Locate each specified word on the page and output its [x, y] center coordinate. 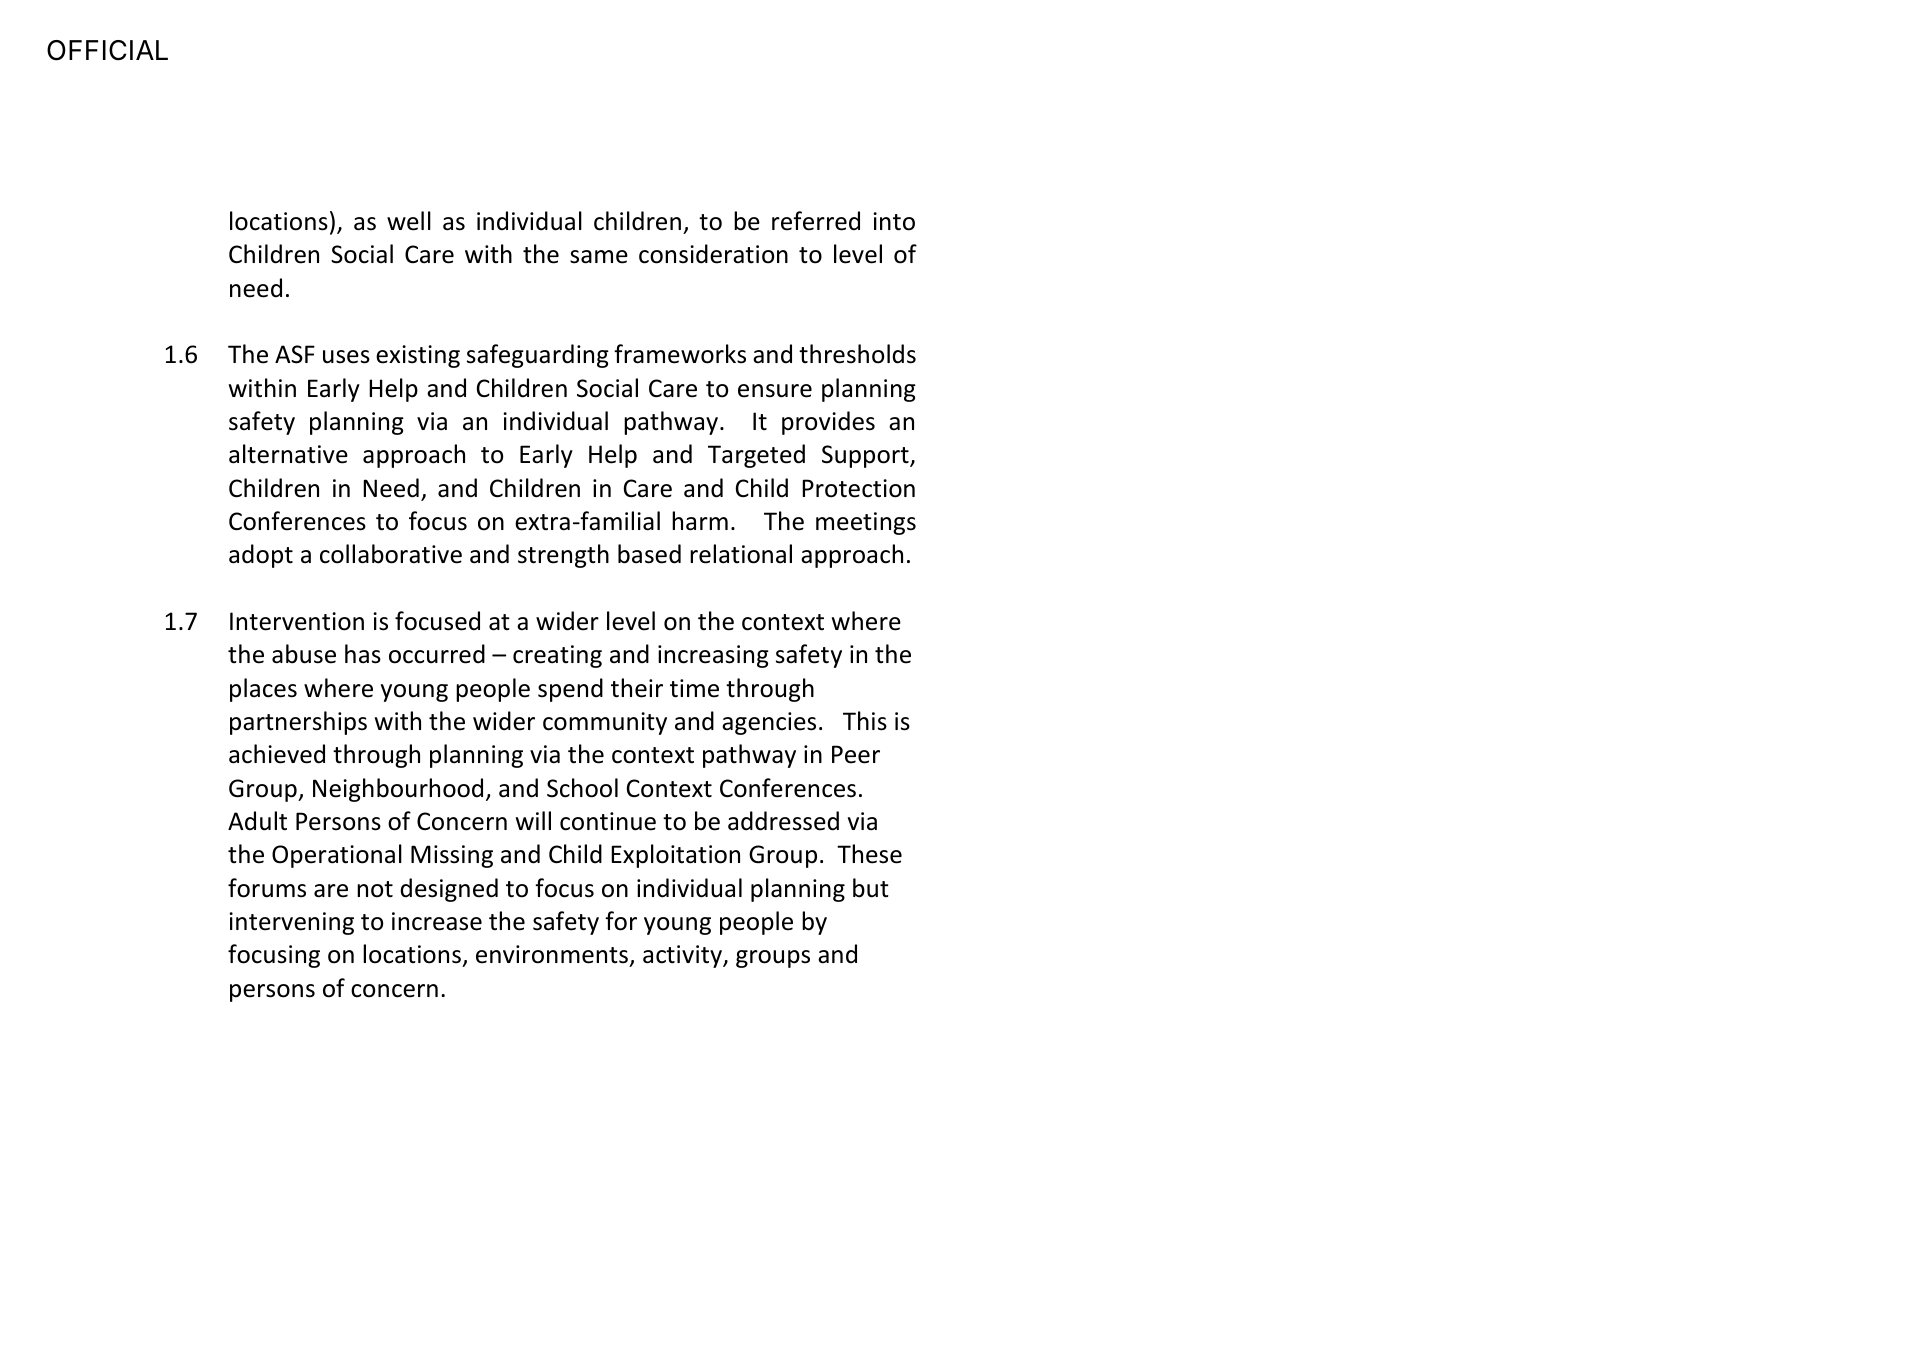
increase [437, 921]
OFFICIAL [107, 50]
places [263, 690]
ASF [295, 354]
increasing [713, 656]
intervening [291, 923]
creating [557, 656]
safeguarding [538, 356]
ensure [775, 391]
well [409, 221]
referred [816, 221]
